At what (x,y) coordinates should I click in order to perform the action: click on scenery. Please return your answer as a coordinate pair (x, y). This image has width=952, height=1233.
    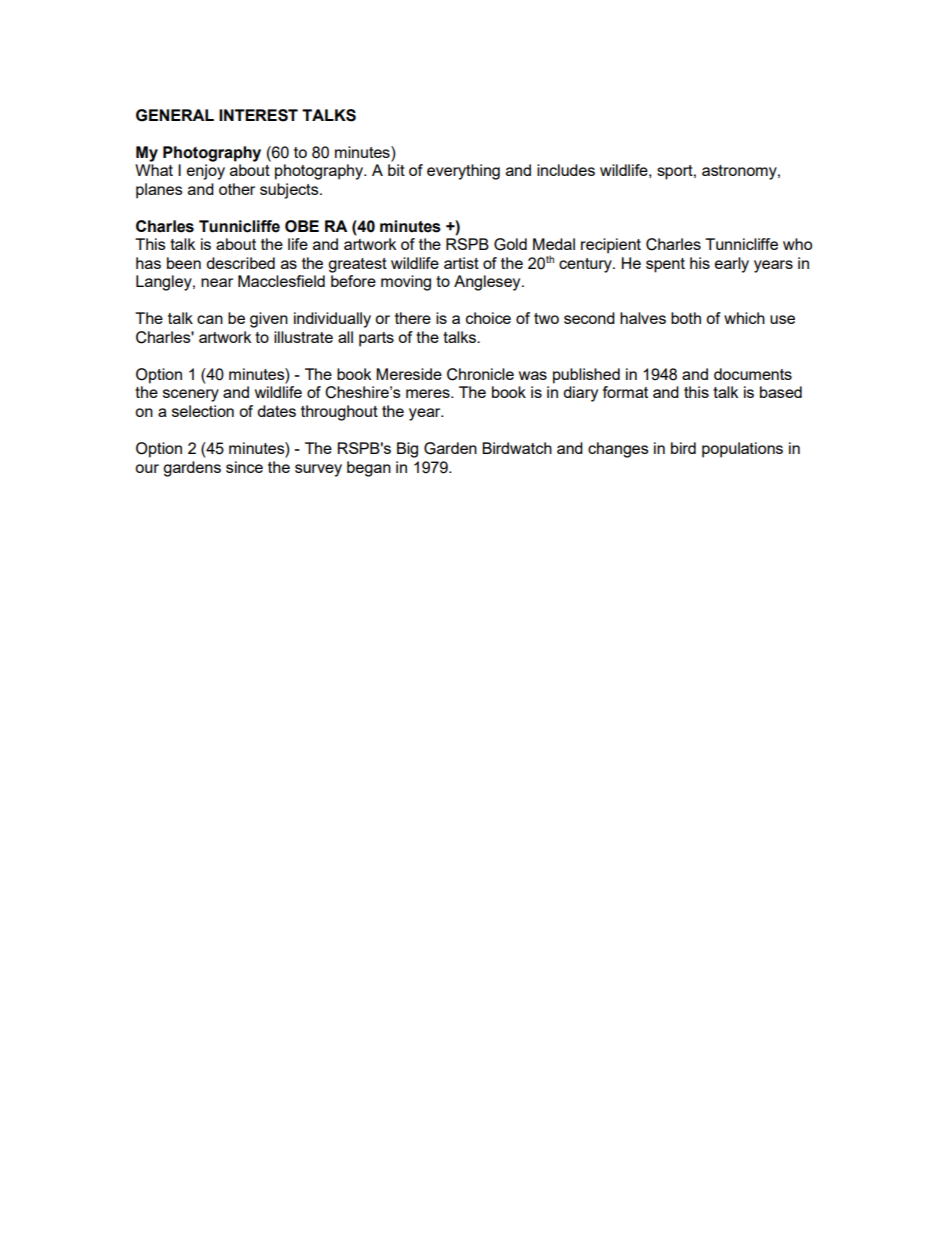
    Looking at the image, I should click on (191, 395).
